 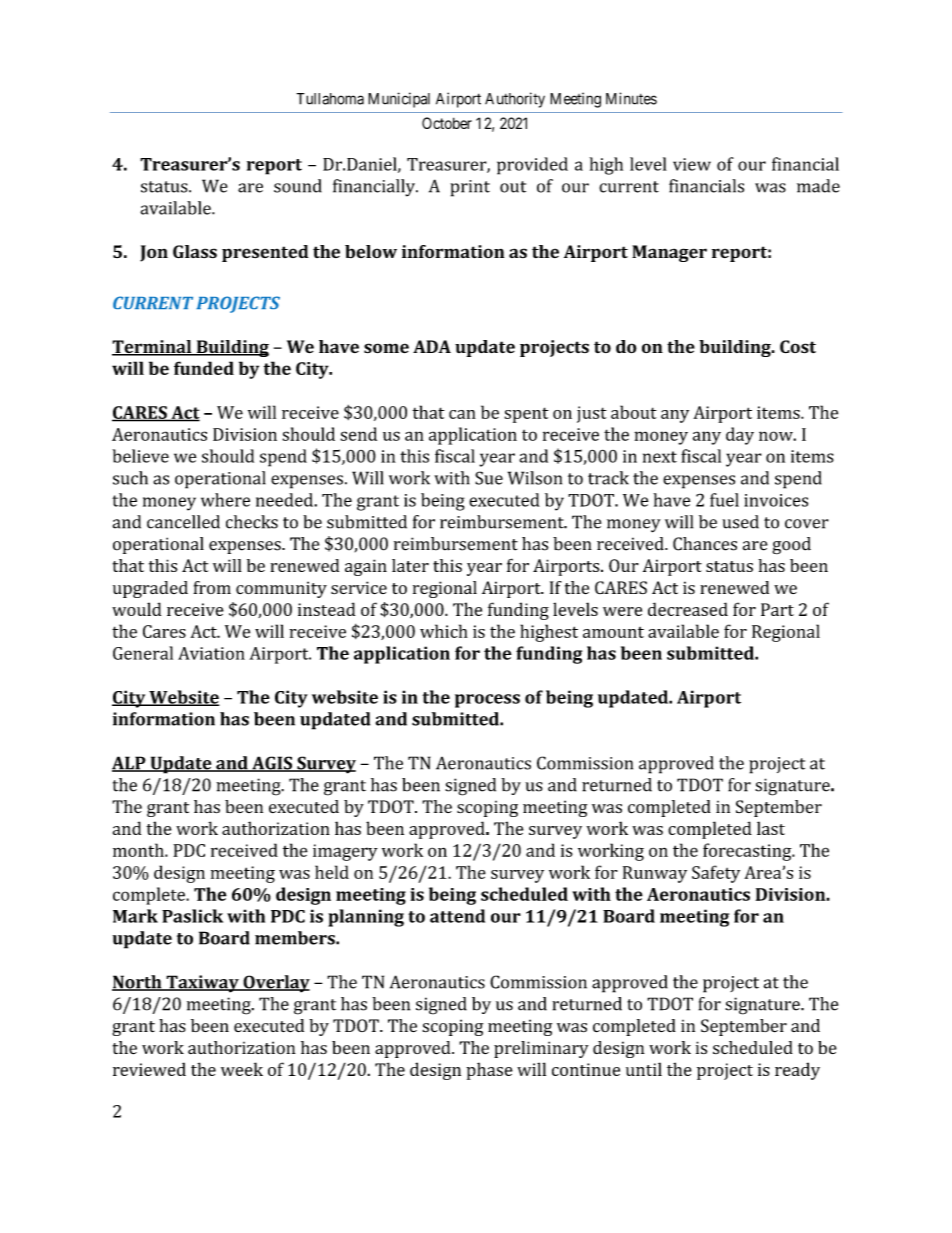 What do you see at coordinates (631, 98) in the screenshot?
I see `Minutes` at bounding box center [631, 98].
